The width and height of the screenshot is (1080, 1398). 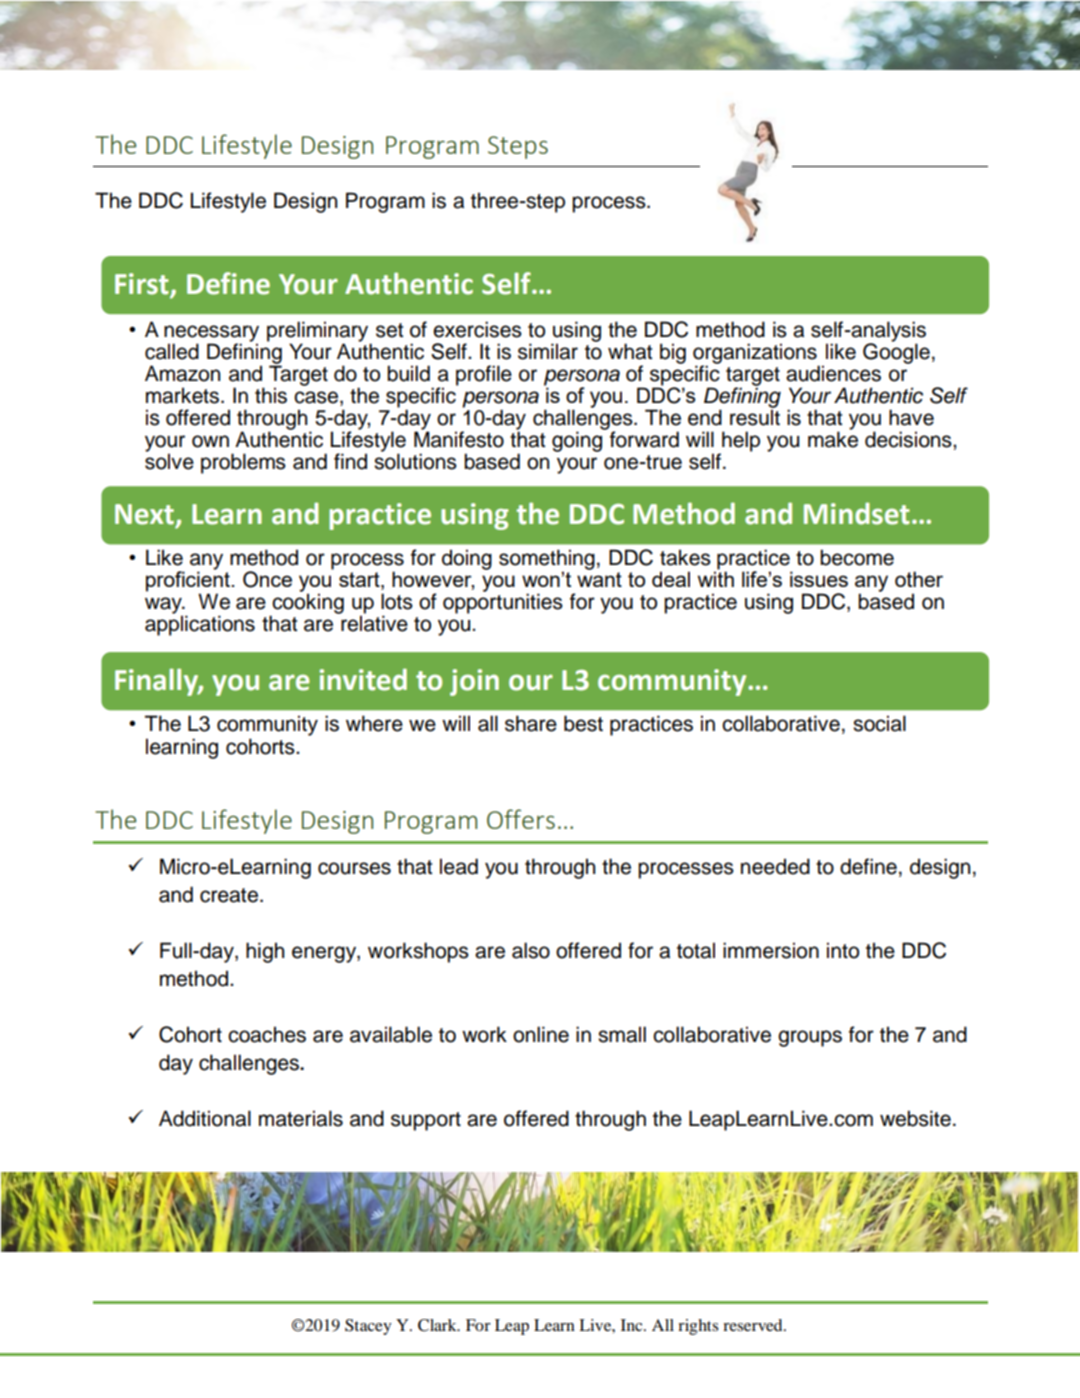 What do you see at coordinates (438, 1325) in the screenshot?
I see `Clark` at bounding box center [438, 1325].
